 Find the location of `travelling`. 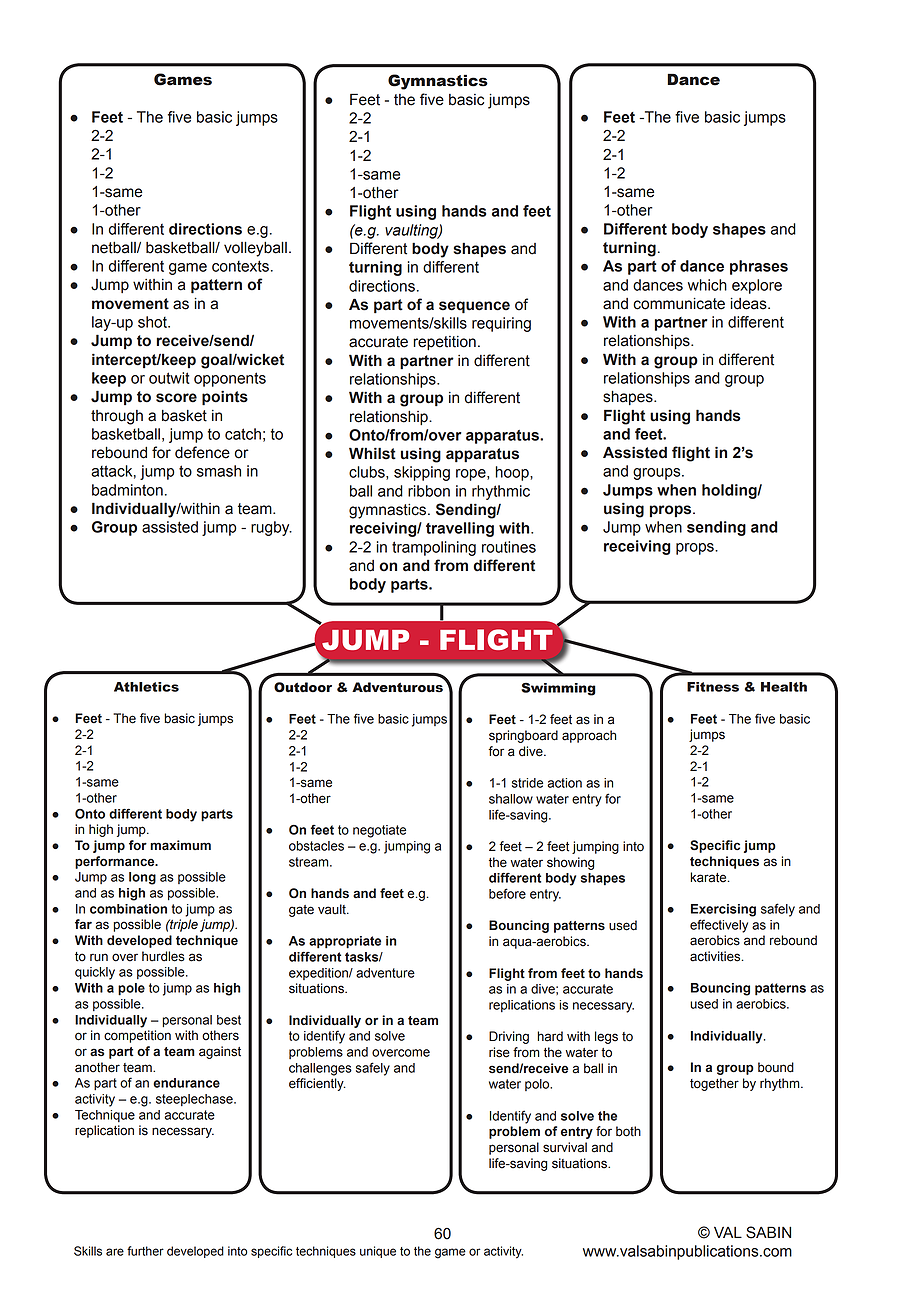

travelling is located at coordinates (460, 529).
